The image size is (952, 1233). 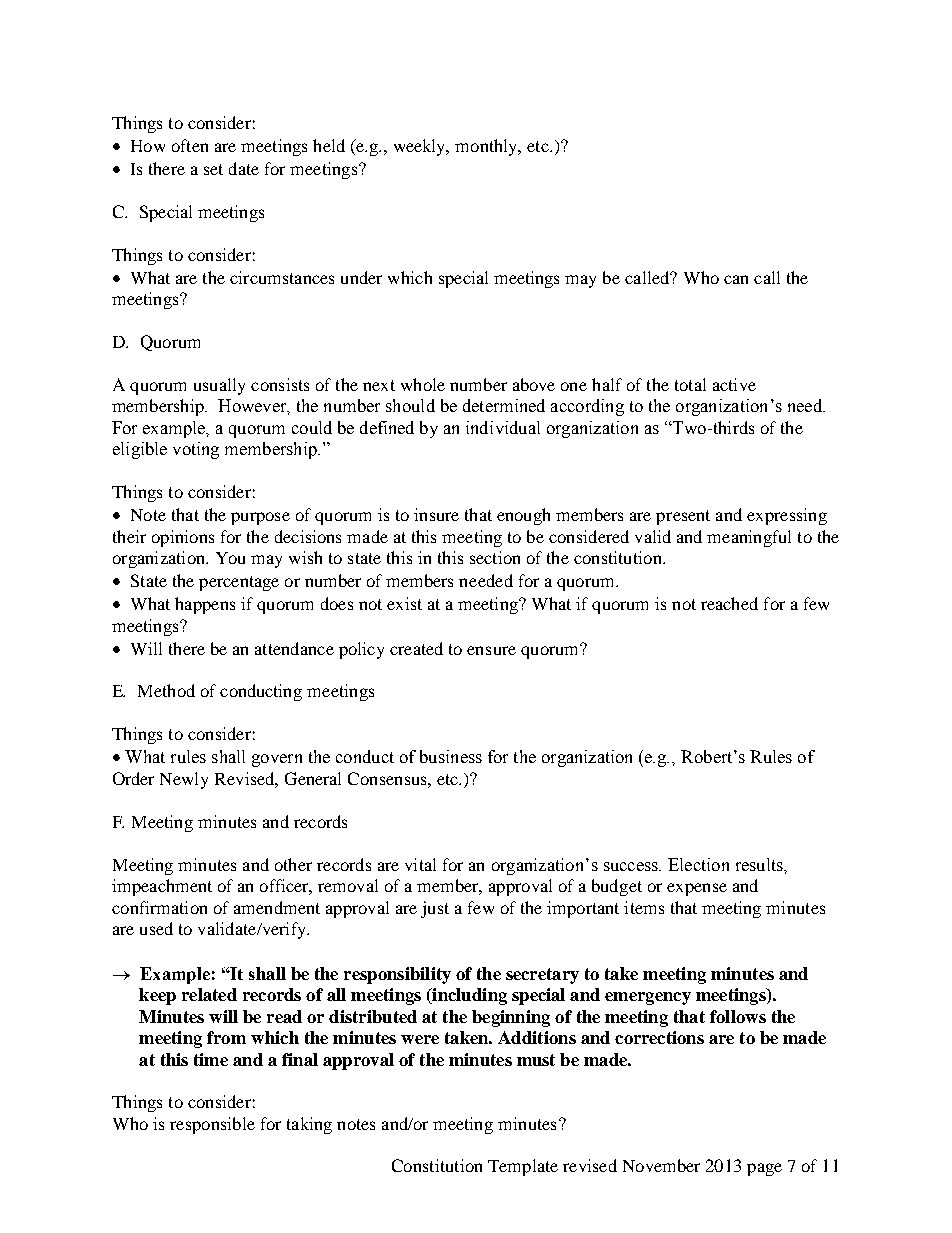 I want to click on responsible, so click(x=212, y=1125).
